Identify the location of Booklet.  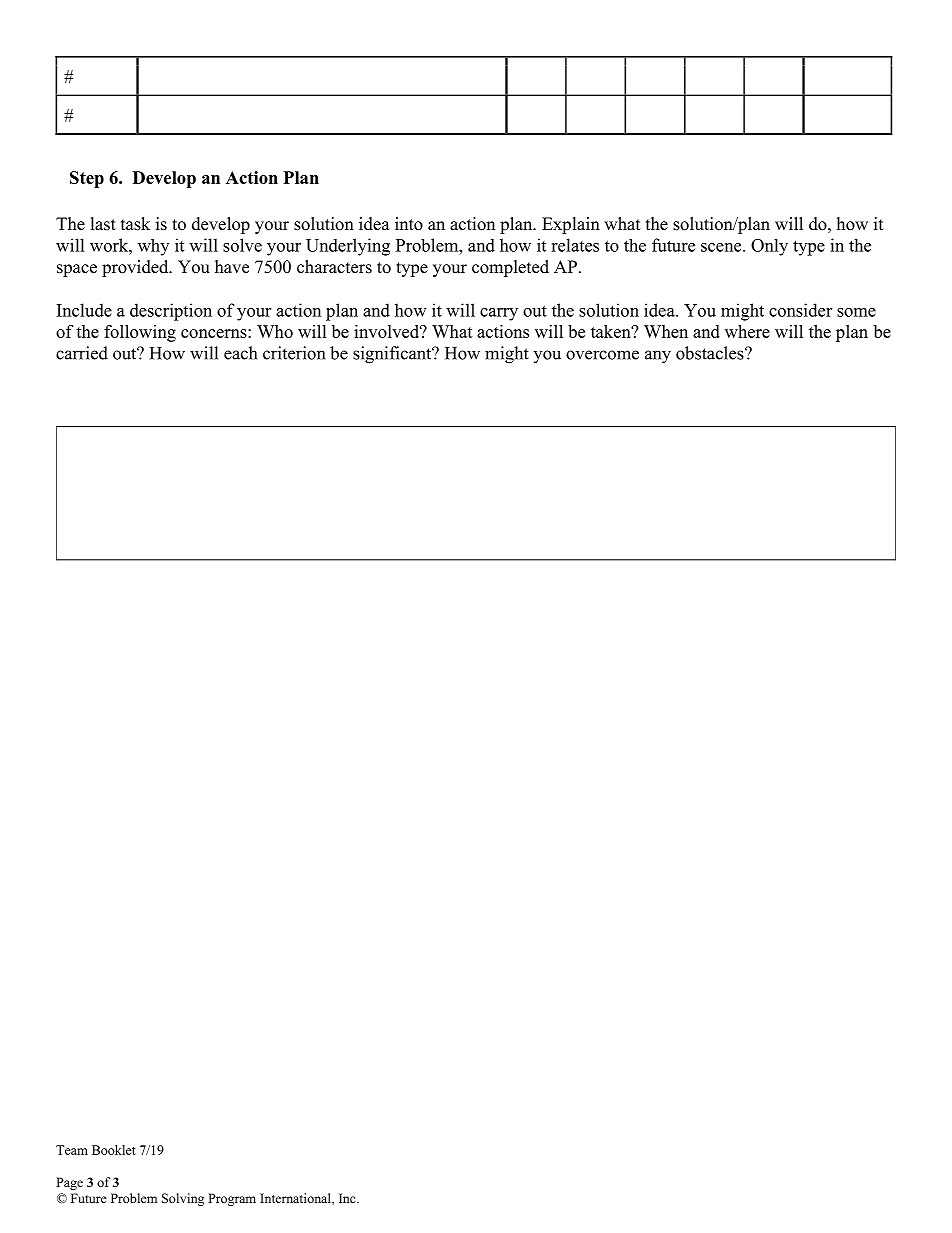
(114, 1150).
